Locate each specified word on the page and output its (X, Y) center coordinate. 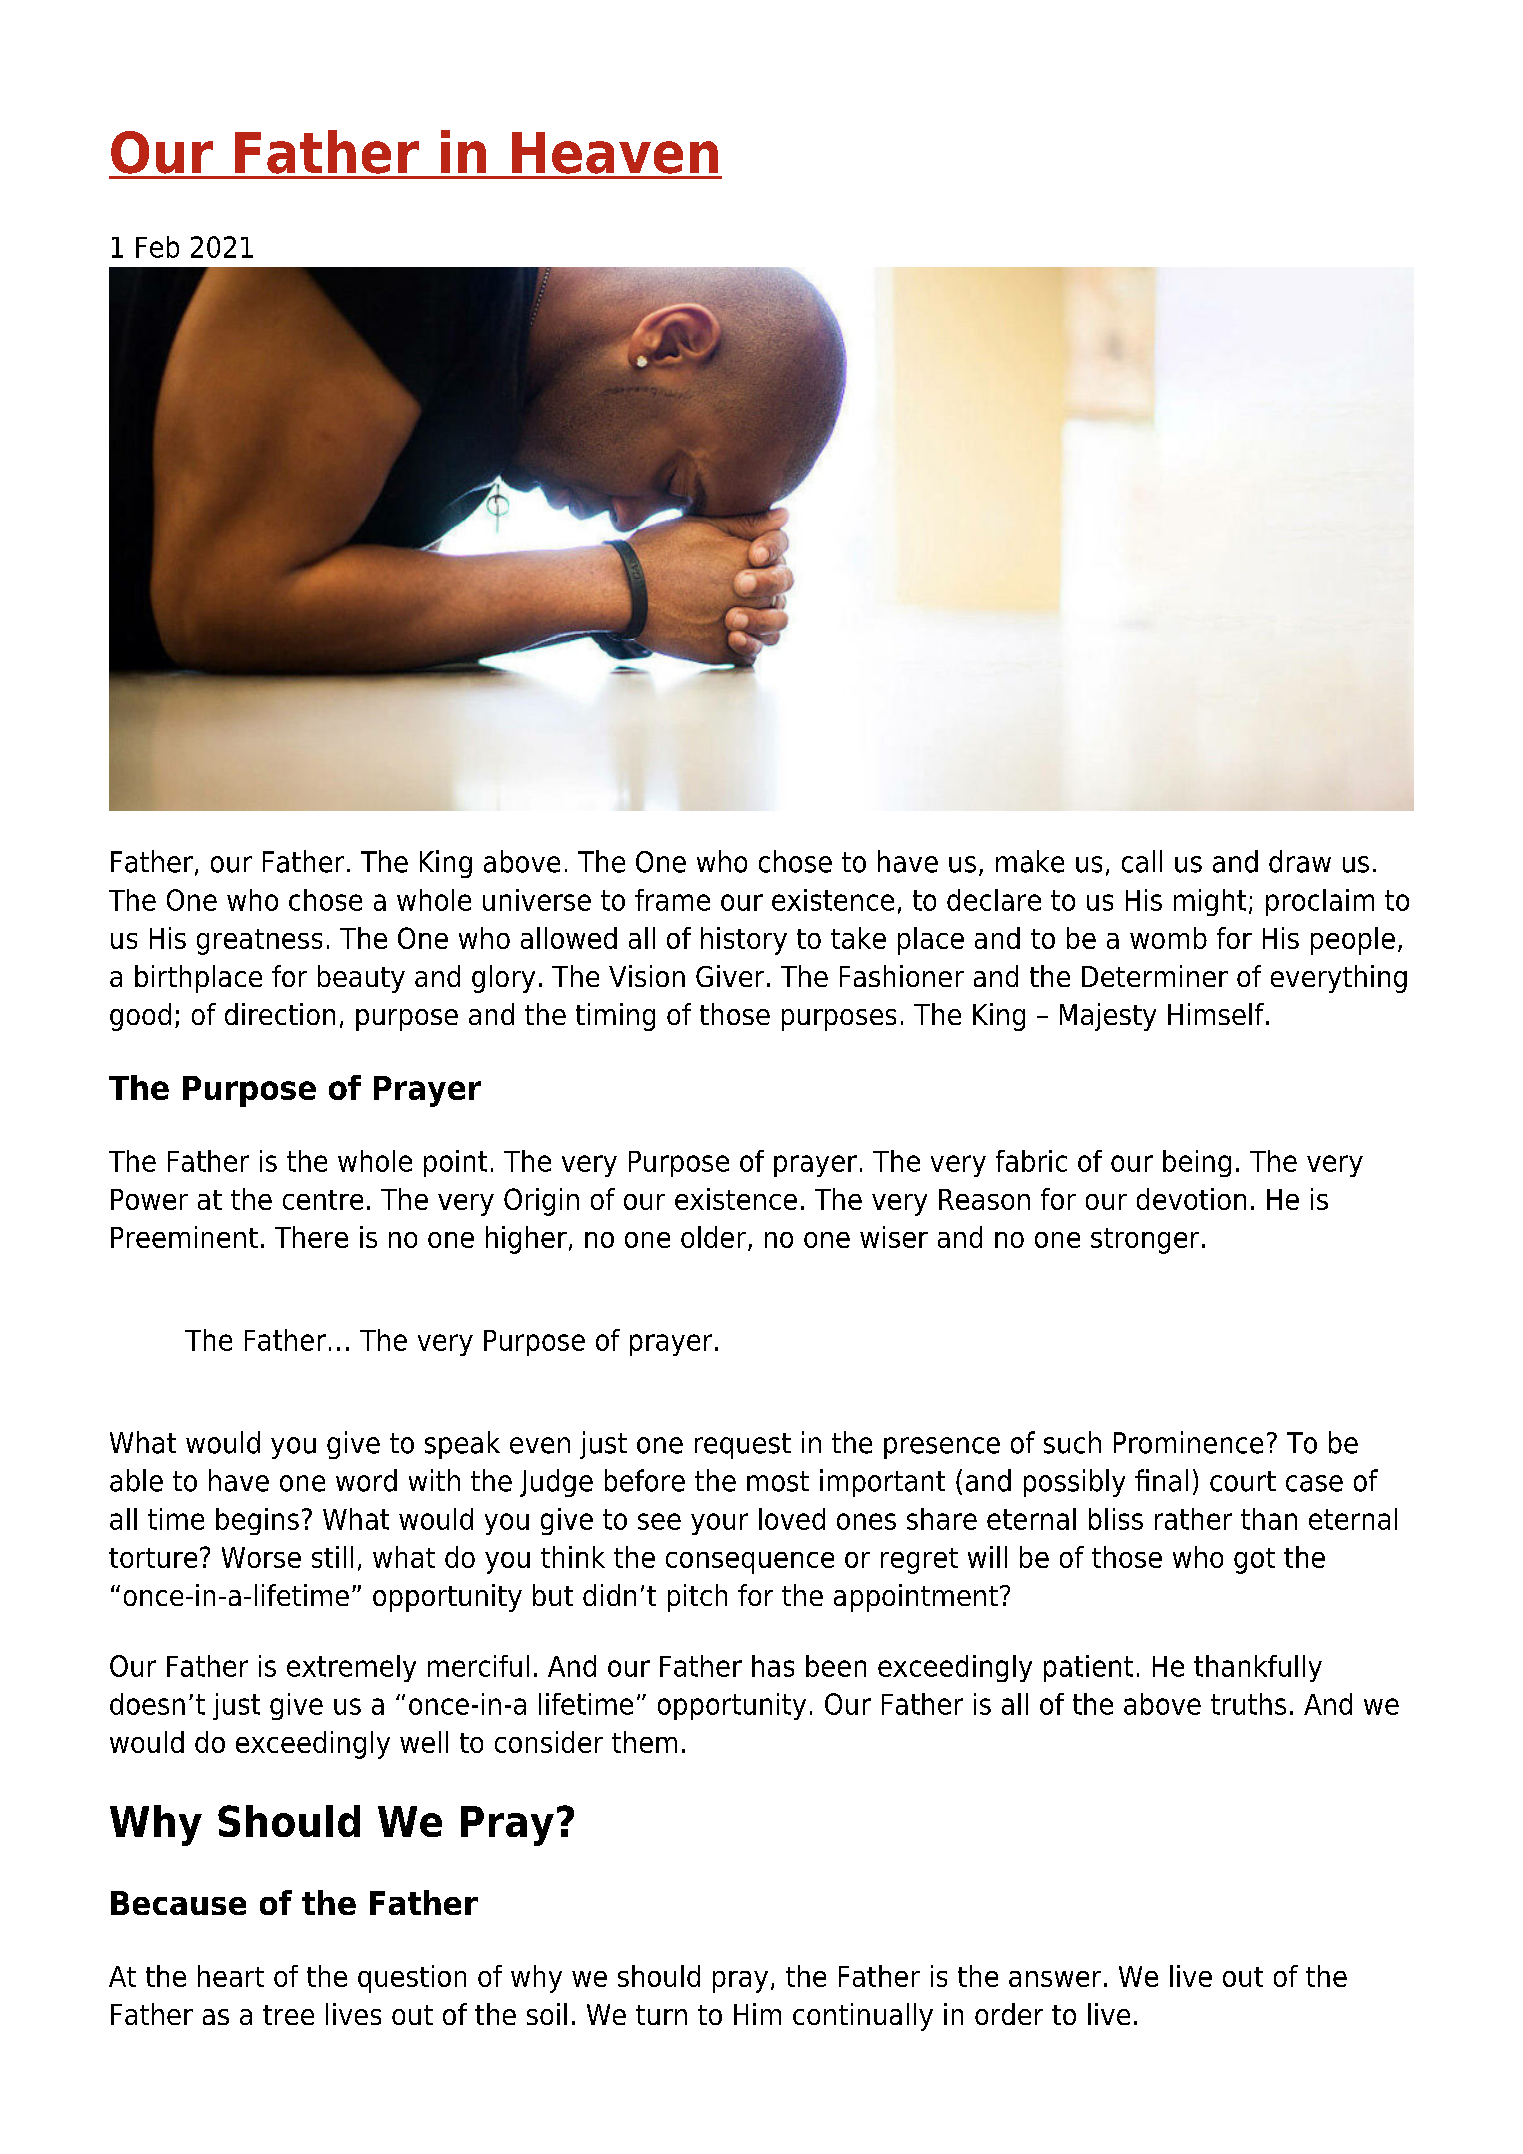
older (713, 1237)
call (1142, 861)
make (1030, 861)
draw (1300, 861)
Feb (157, 247)
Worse (261, 1557)
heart (231, 1976)
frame (672, 900)
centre (323, 1200)
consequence (750, 1563)
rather (1193, 1519)
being (1197, 1163)
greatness (259, 942)
